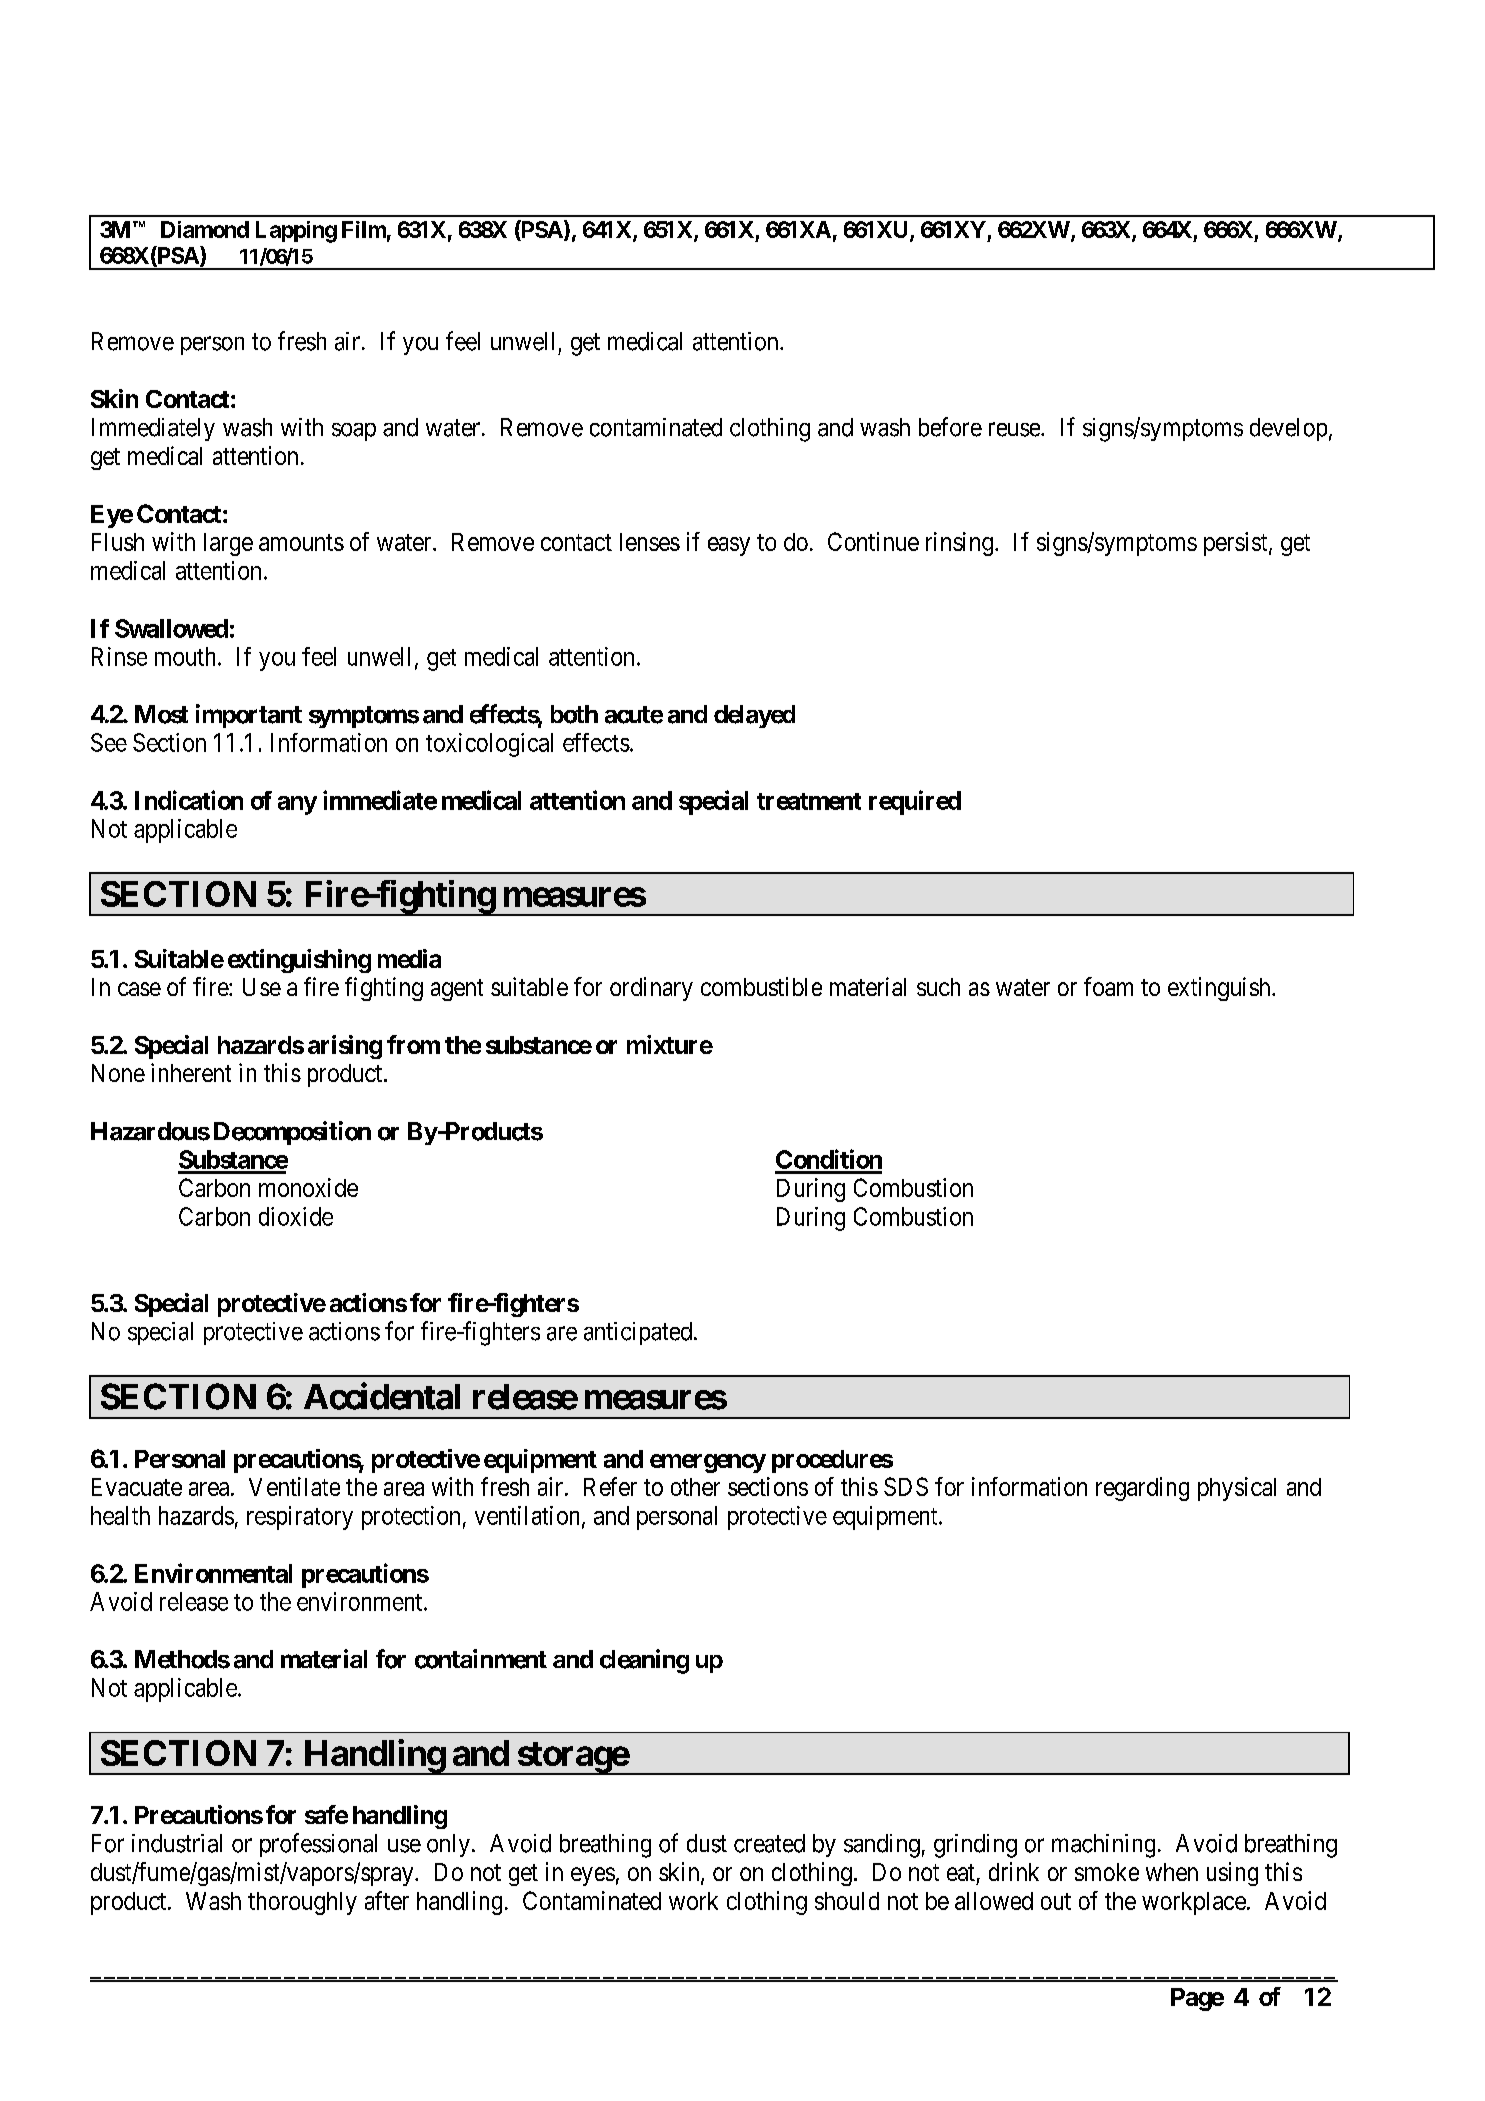 This screenshot has height=2101, width=1485. I want to click on persist, so click(1237, 544).
